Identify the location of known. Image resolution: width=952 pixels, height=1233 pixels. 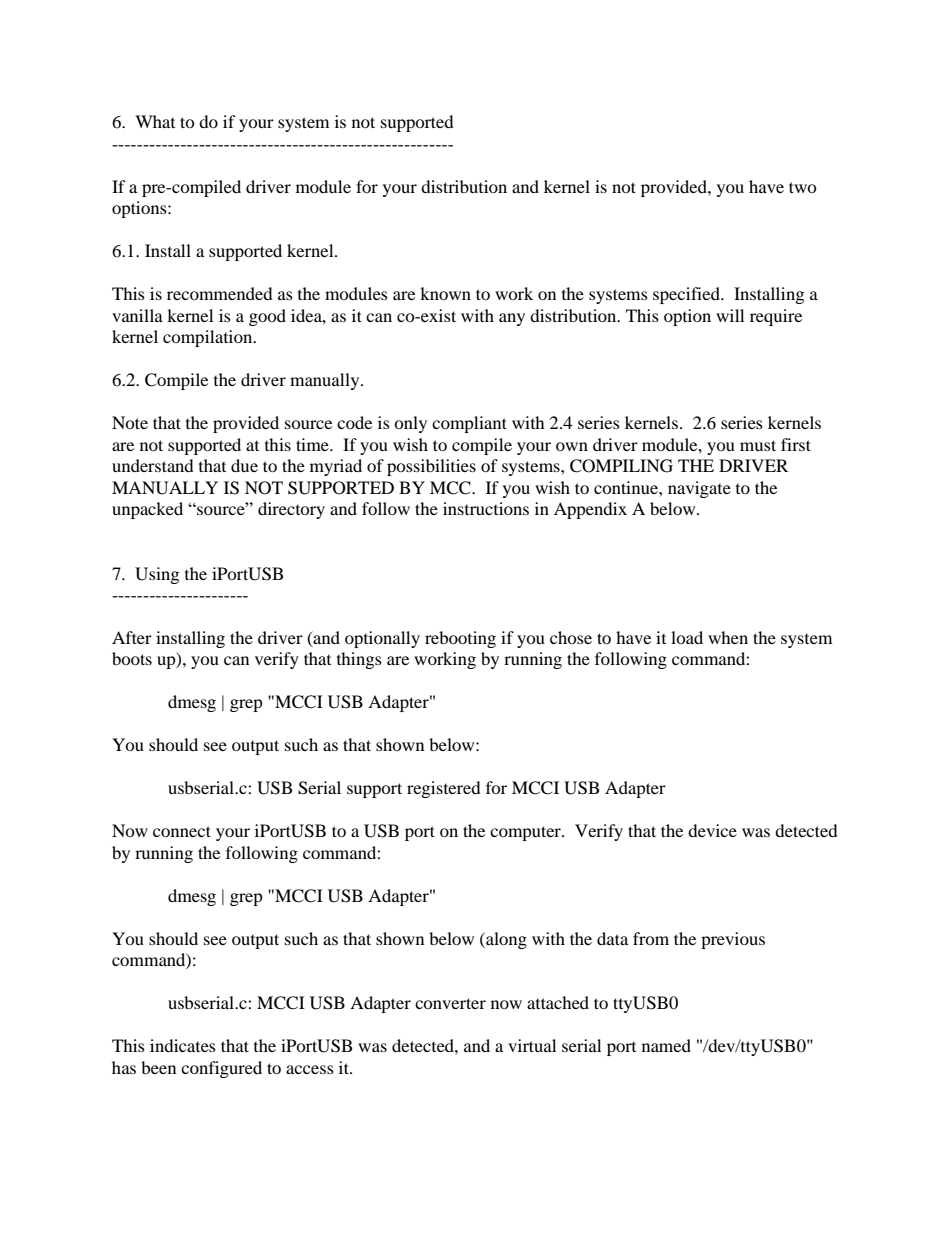
(445, 293).
